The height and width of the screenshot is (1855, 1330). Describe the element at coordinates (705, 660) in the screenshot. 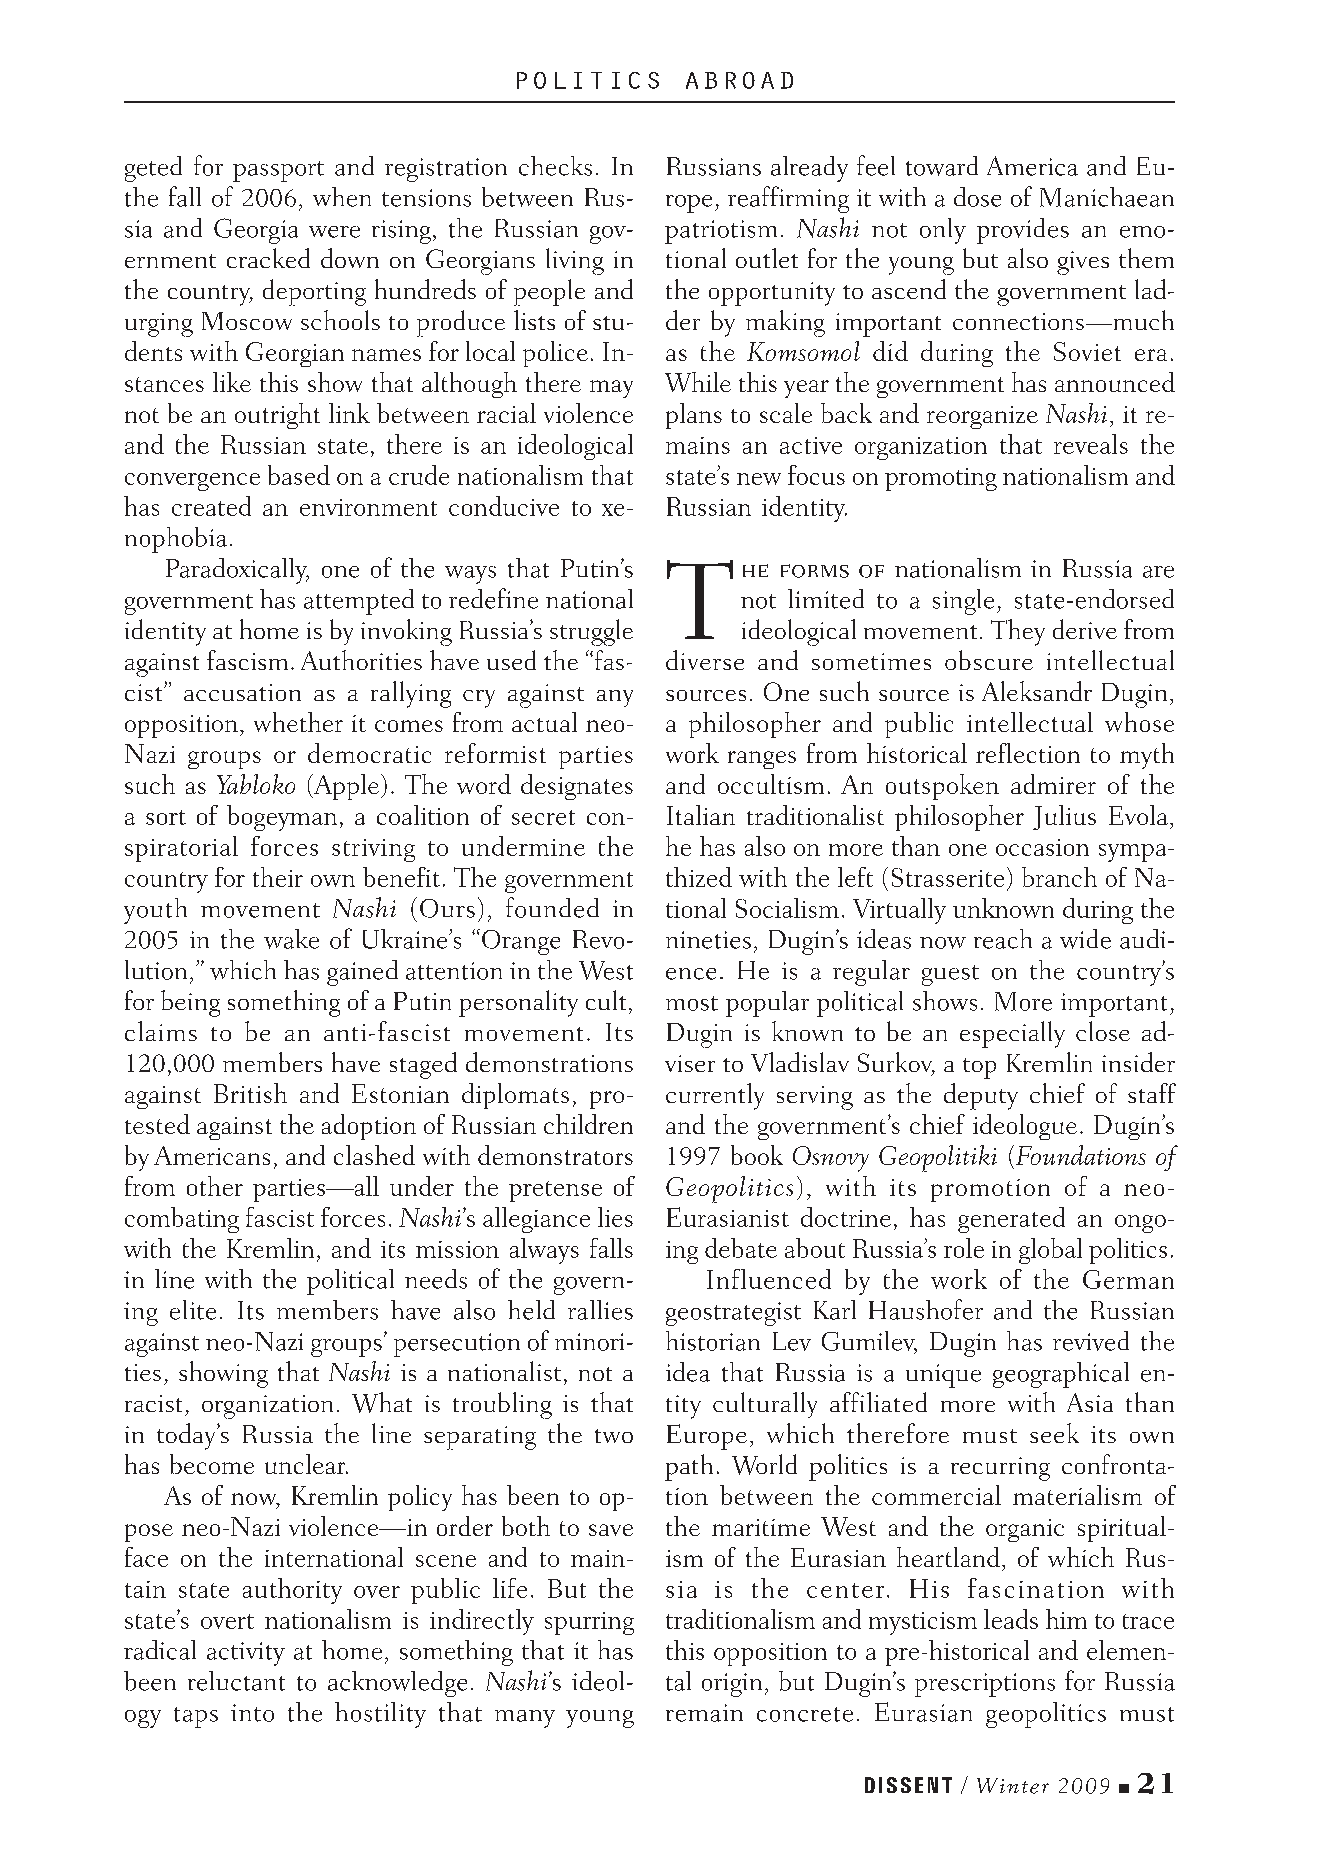

I see `diverse` at that location.
